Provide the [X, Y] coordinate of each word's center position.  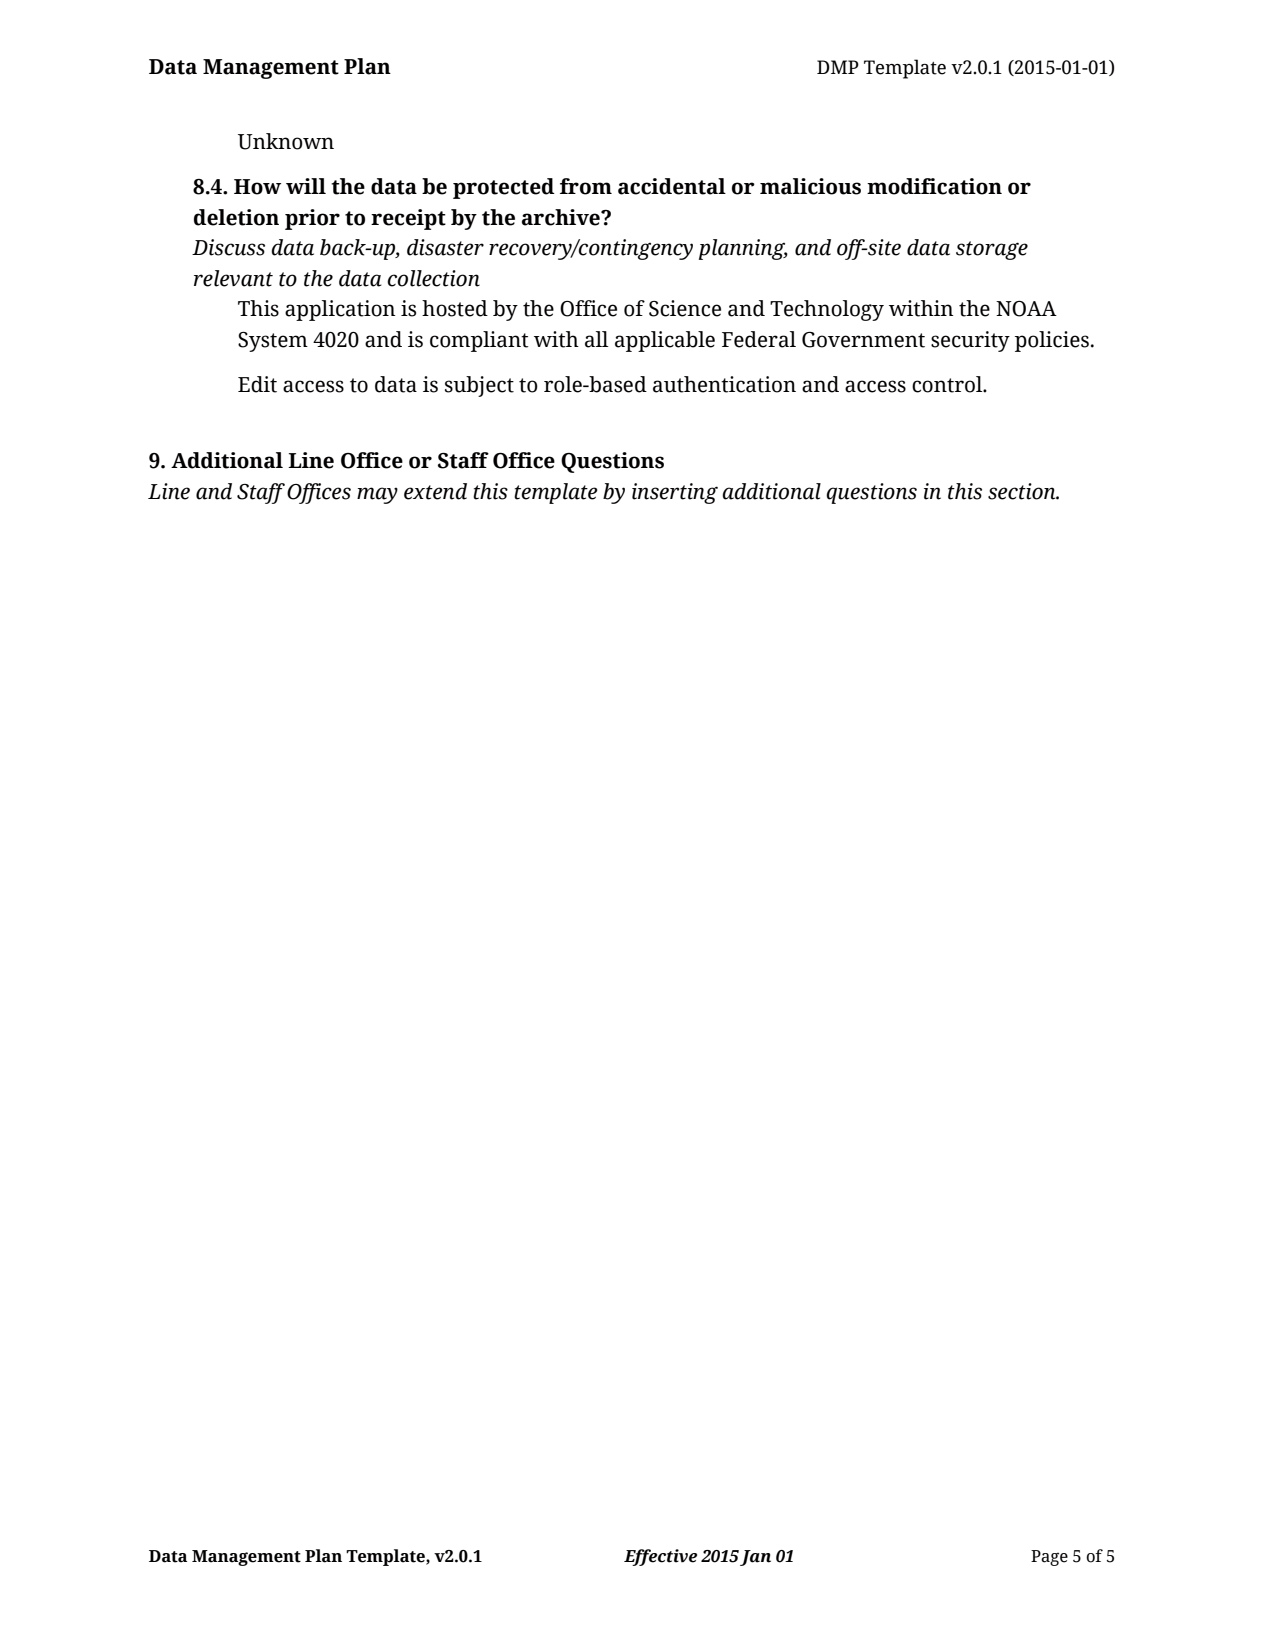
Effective [660, 1557]
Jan [755, 1558]
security [970, 341]
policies [1052, 341]
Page [1049, 1558]
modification [934, 186]
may [377, 495]
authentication [724, 384]
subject [479, 386]
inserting [675, 493]
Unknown [286, 141]
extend [435, 491]
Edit [257, 384]
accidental [672, 186]
